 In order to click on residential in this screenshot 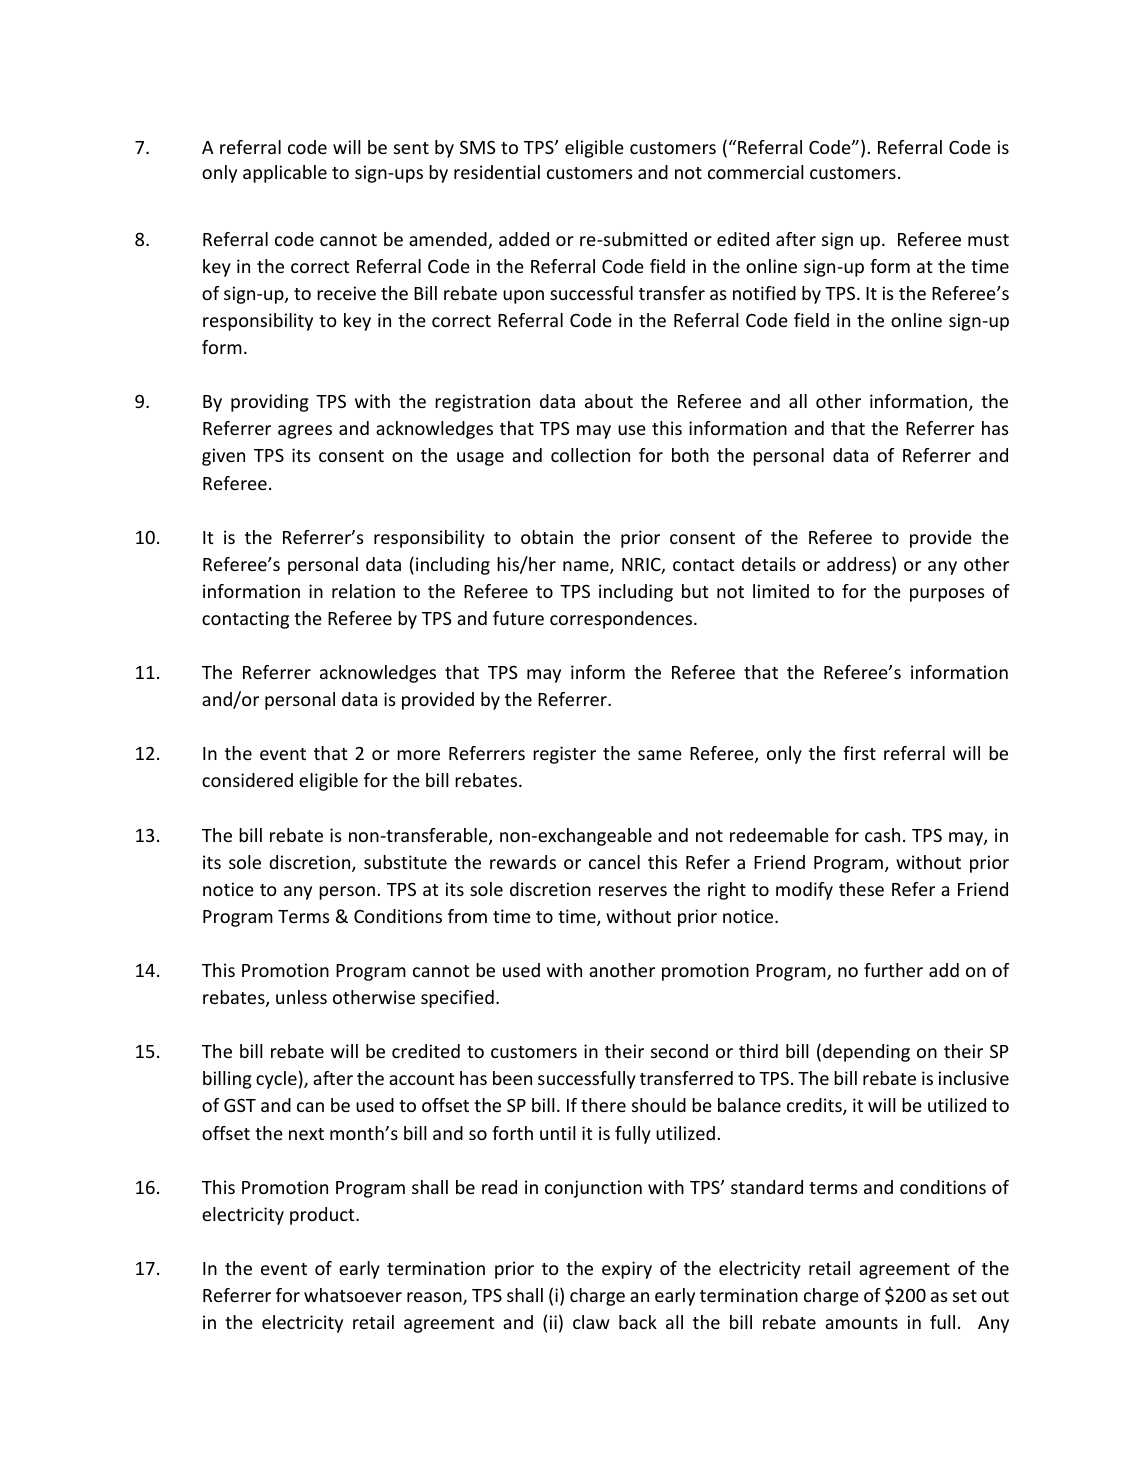, I will do `click(497, 172)`.
